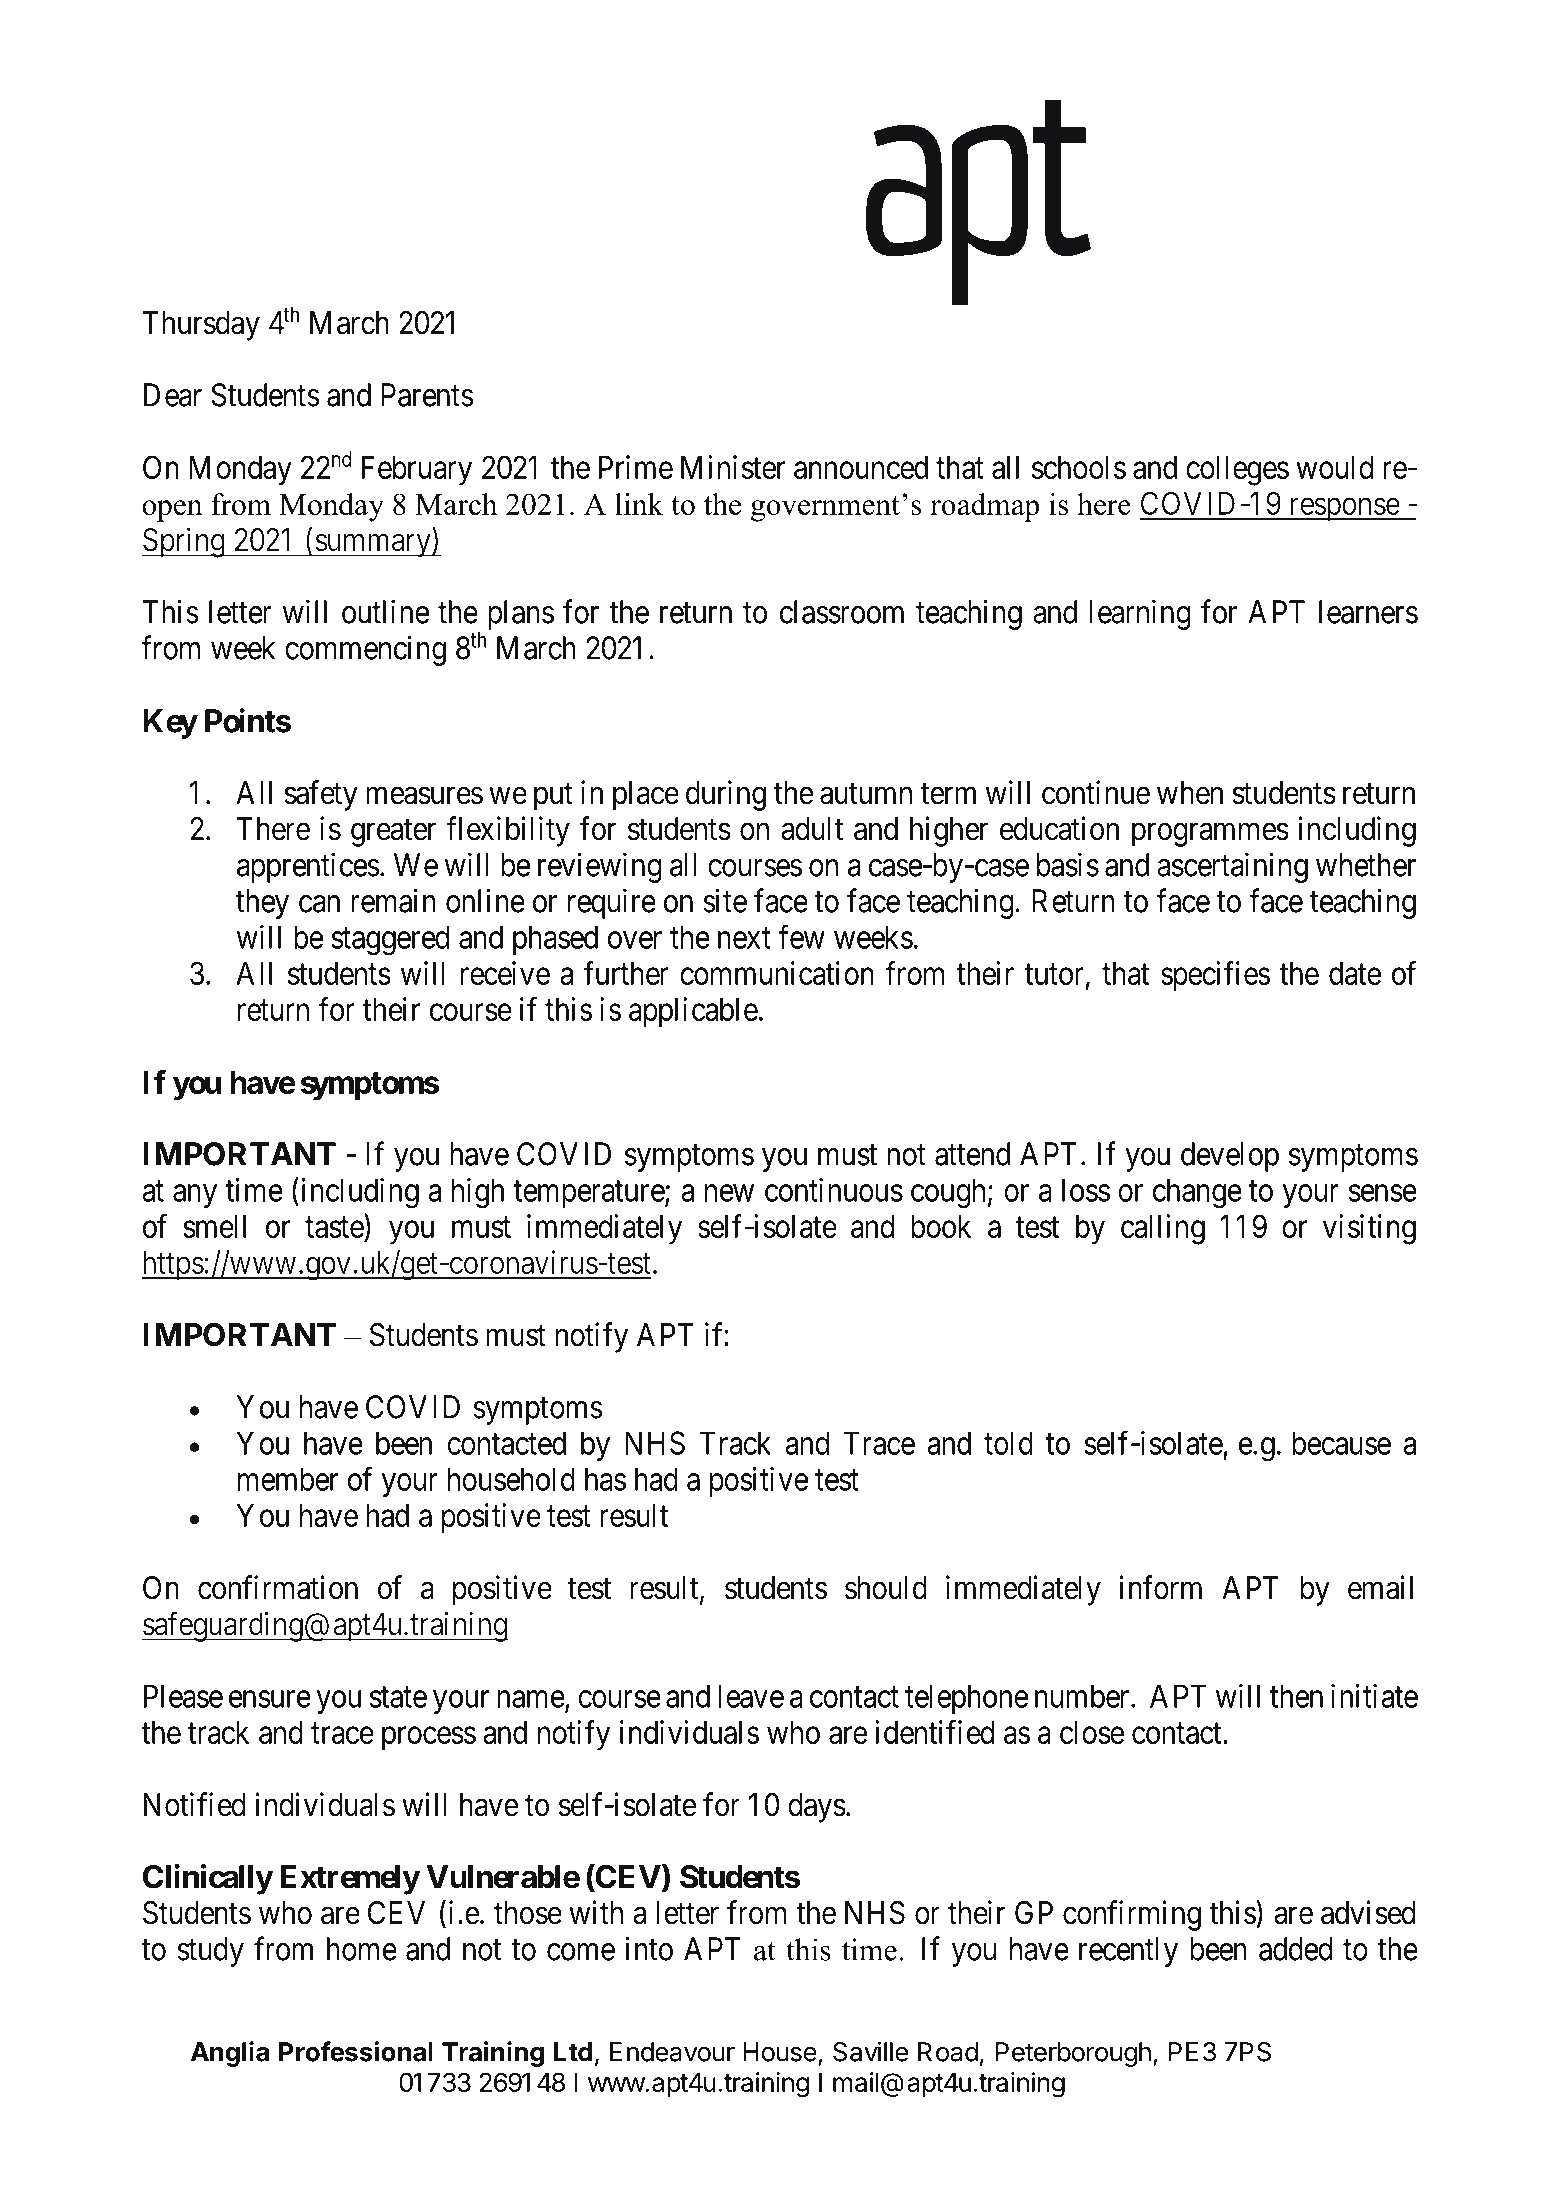 This screenshot has height=2205, width=1558. Describe the element at coordinates (729, 1193) in the screenshot. I see `new` at that location.
